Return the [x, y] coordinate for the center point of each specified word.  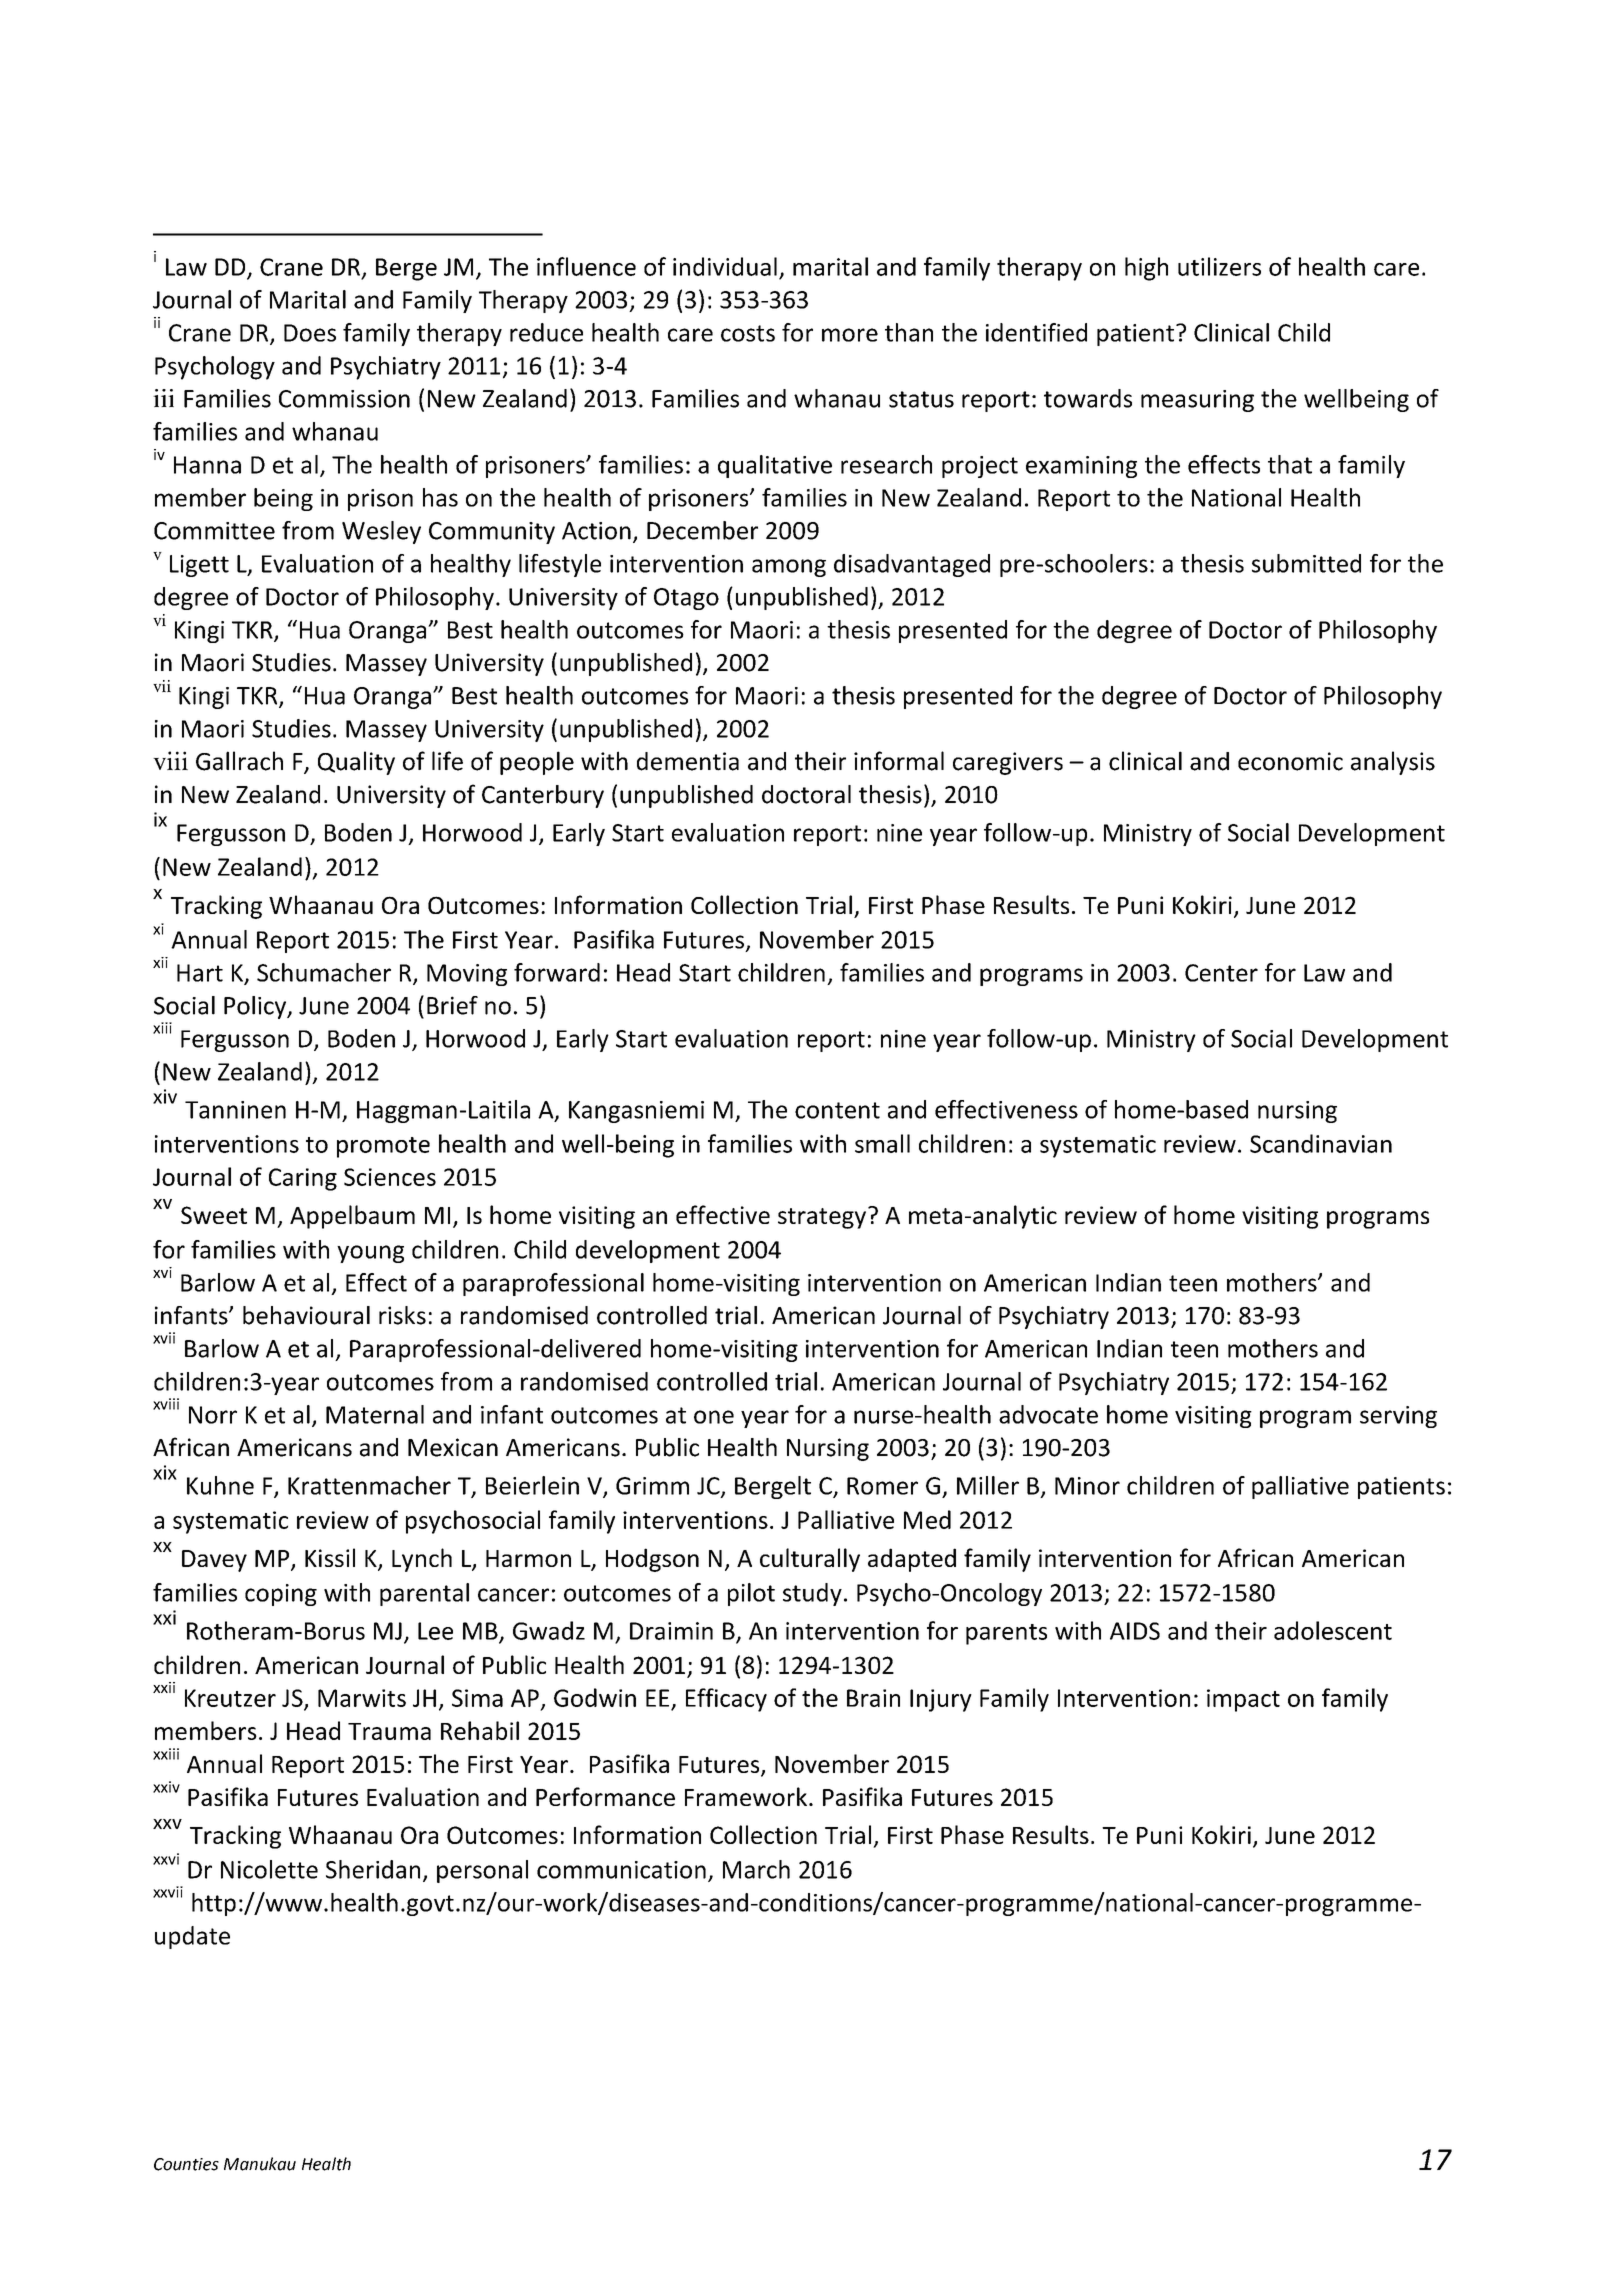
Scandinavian [1321, 1143]
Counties [186, 2164]
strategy [822, 1218]
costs [748, 333]
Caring [303, 1179]
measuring [1197, 401]
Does [310, 333]
